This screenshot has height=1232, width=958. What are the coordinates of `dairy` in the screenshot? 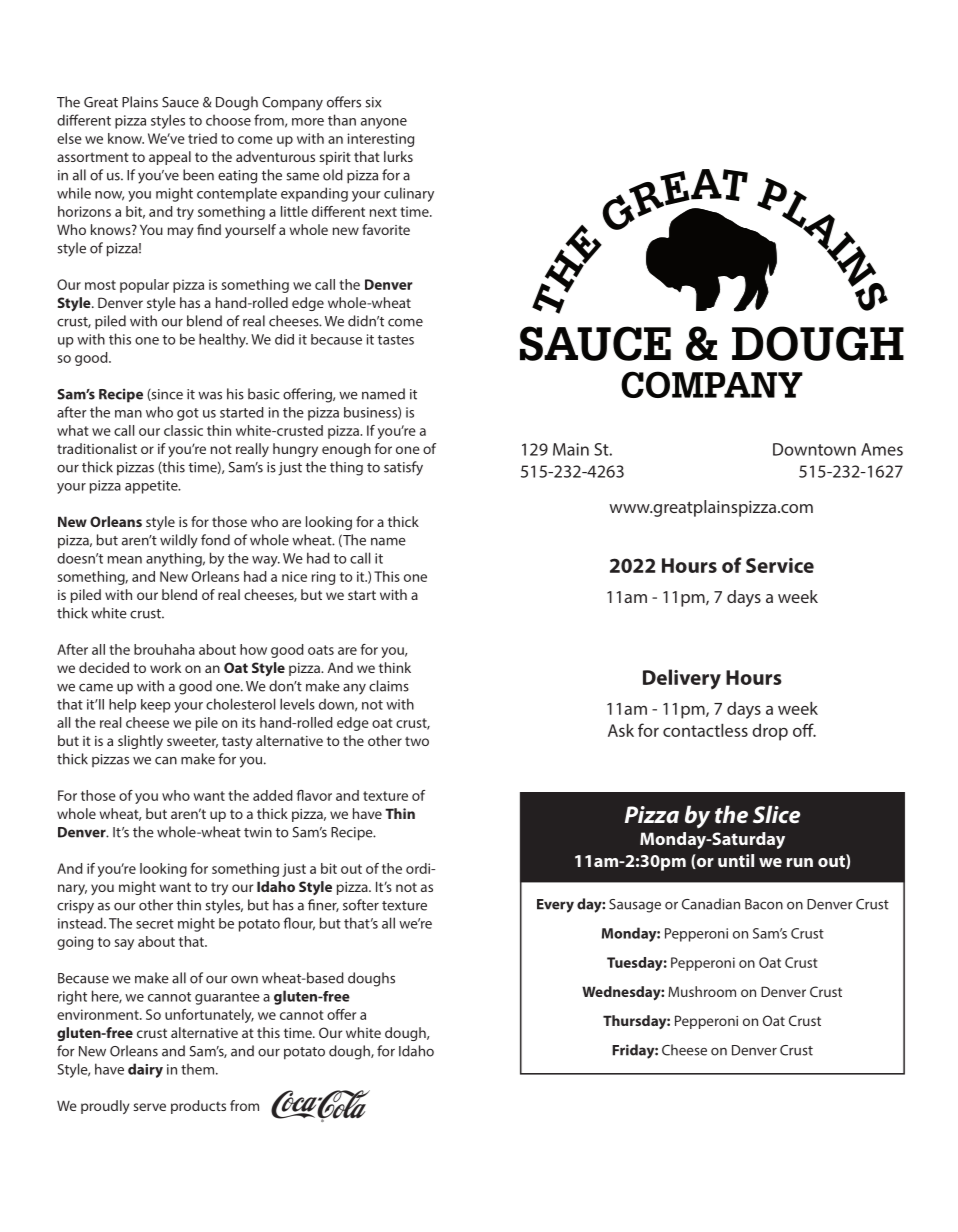 It's located at (145, 1070).
